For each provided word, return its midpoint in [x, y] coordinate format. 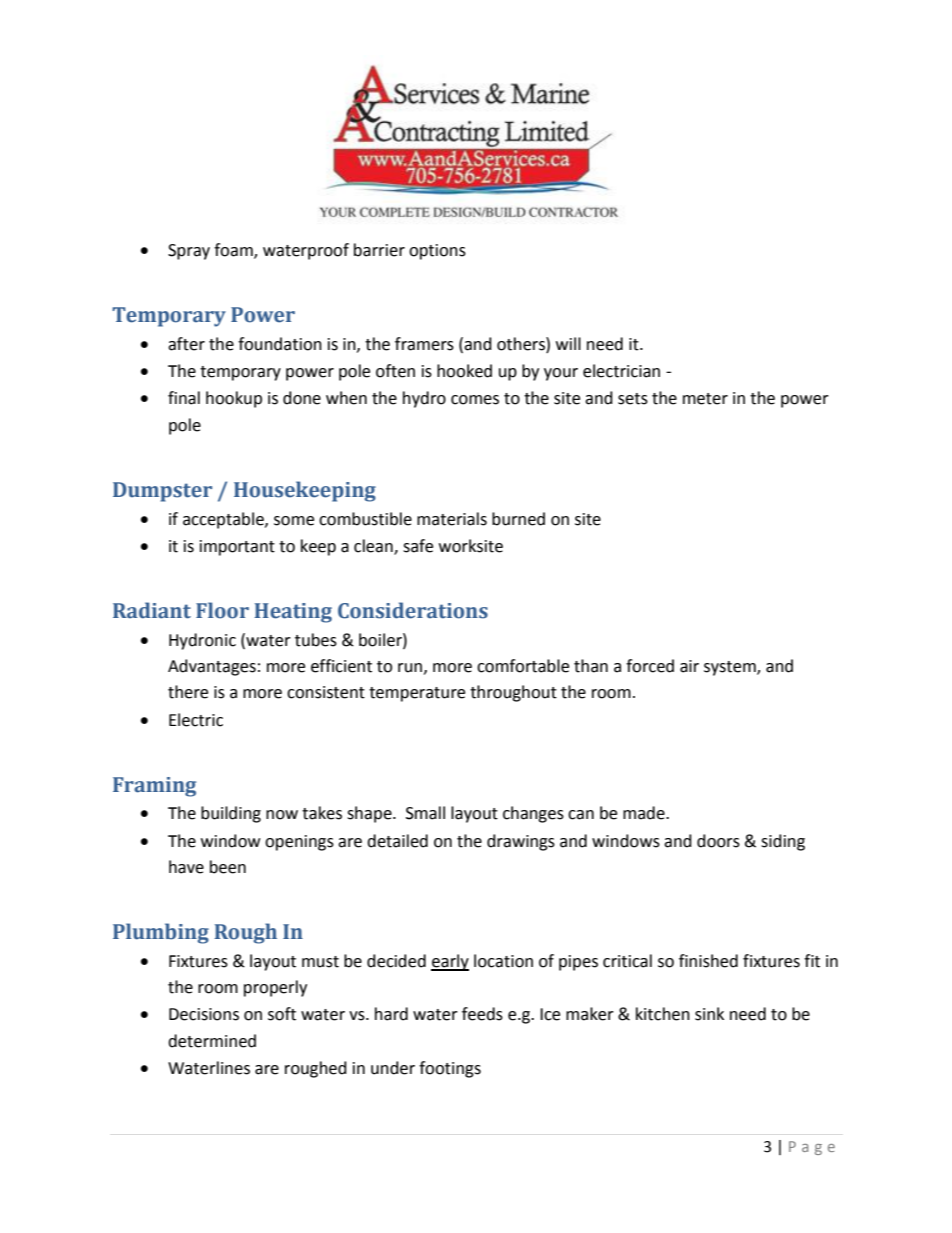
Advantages [212, 667]
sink [709, 1014]
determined [212, 1041]
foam [234, 251]
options [437, 252]
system [731, 668]
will [568, 343]
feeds [482, 1014]
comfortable [523, 666]
